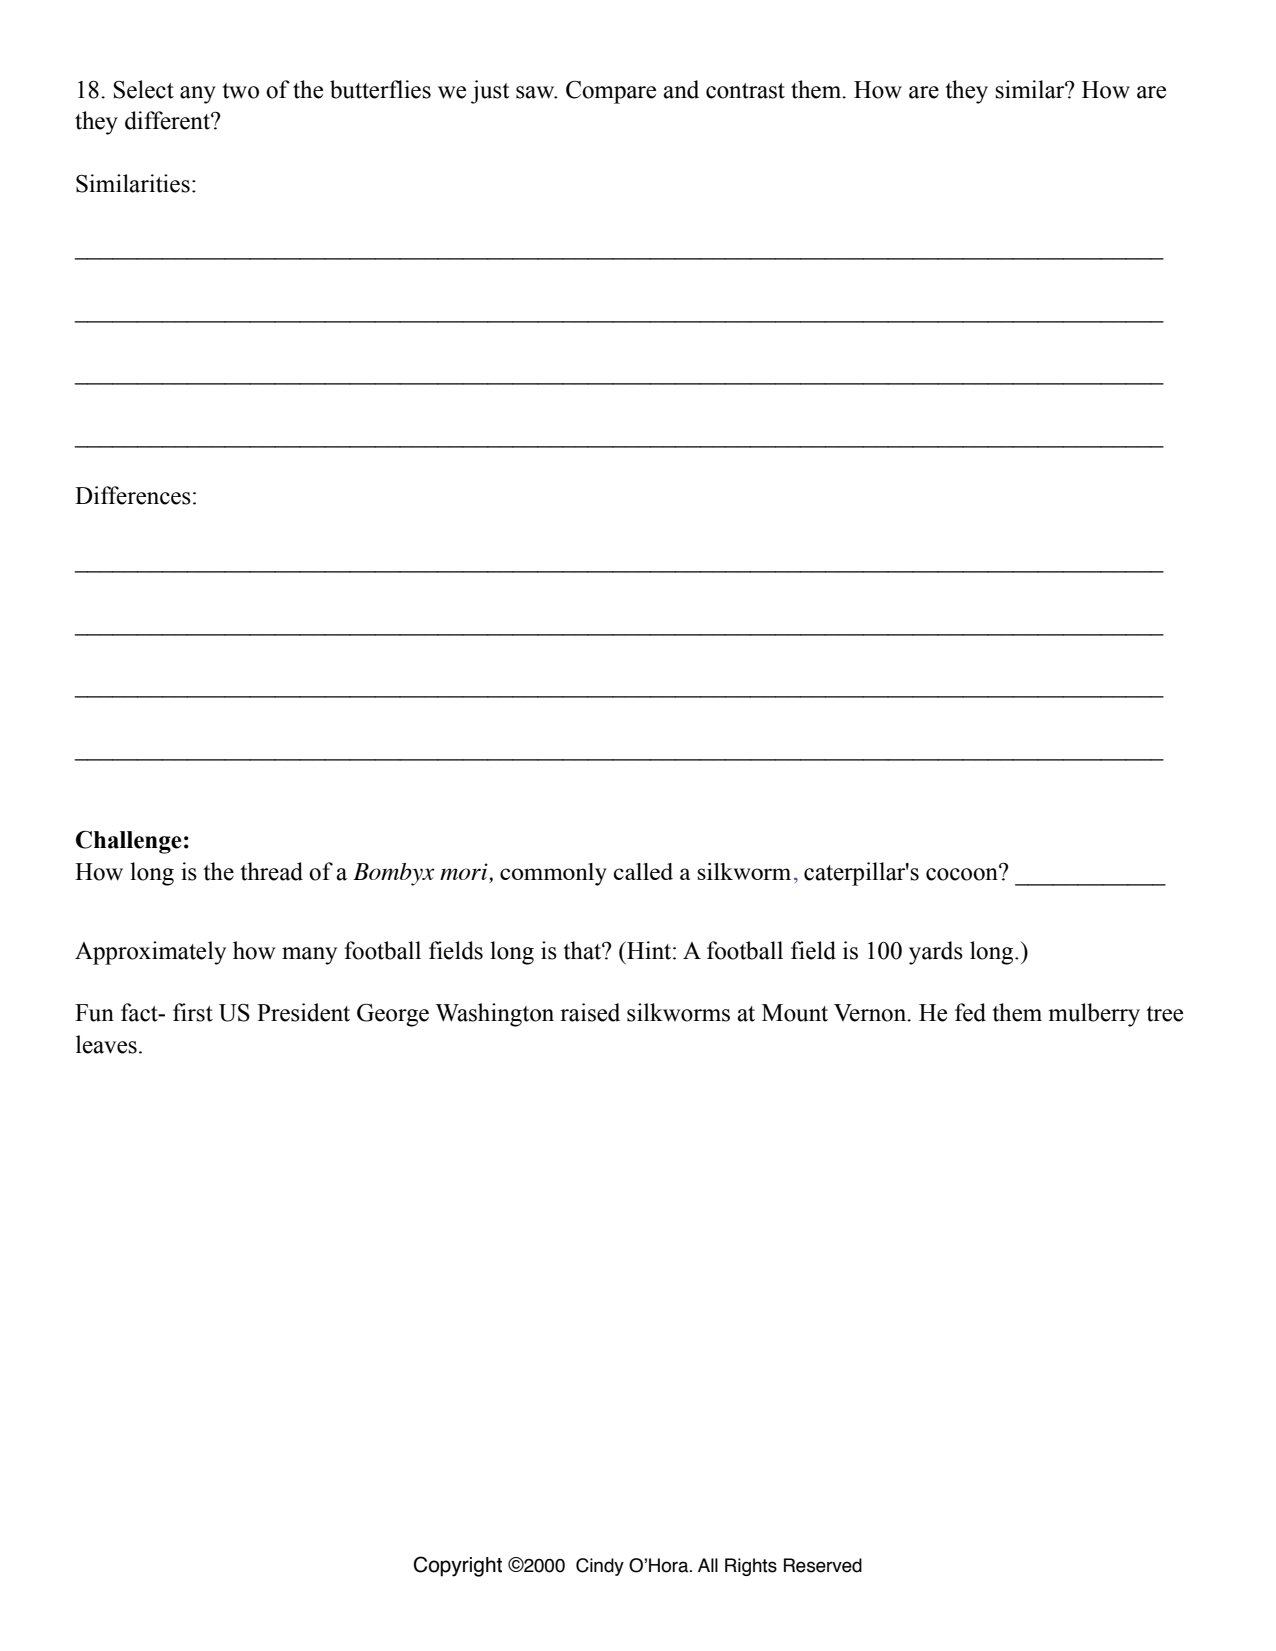 The height and width of the screenshot is (1651, 1276). Describe the element at coordinates (963, 873) in the screenshot. I see `cocoon` at that location.
